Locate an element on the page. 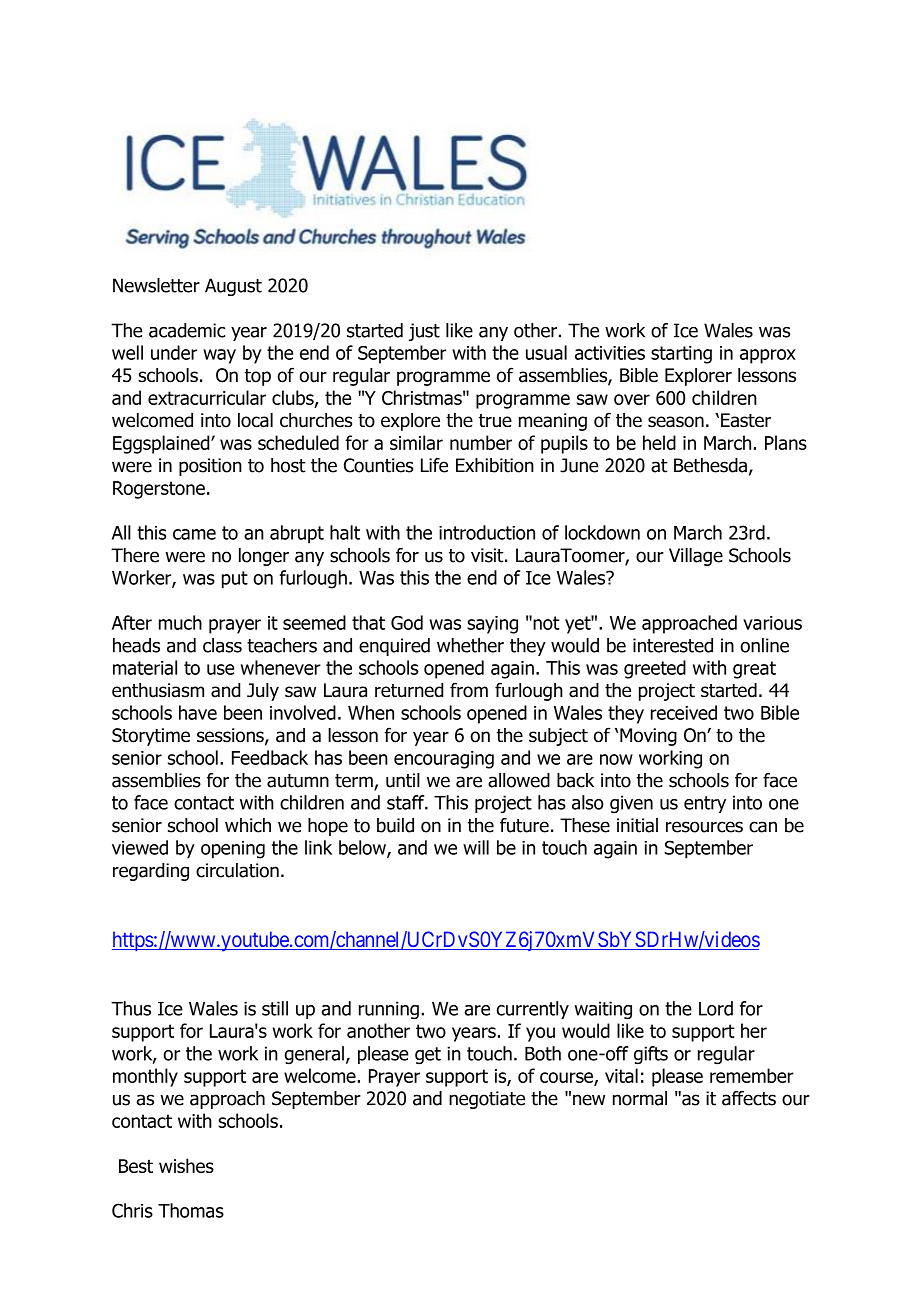 The height and width of the page is (1307, 924). negotiate is located at coordinates (487, 1100).
